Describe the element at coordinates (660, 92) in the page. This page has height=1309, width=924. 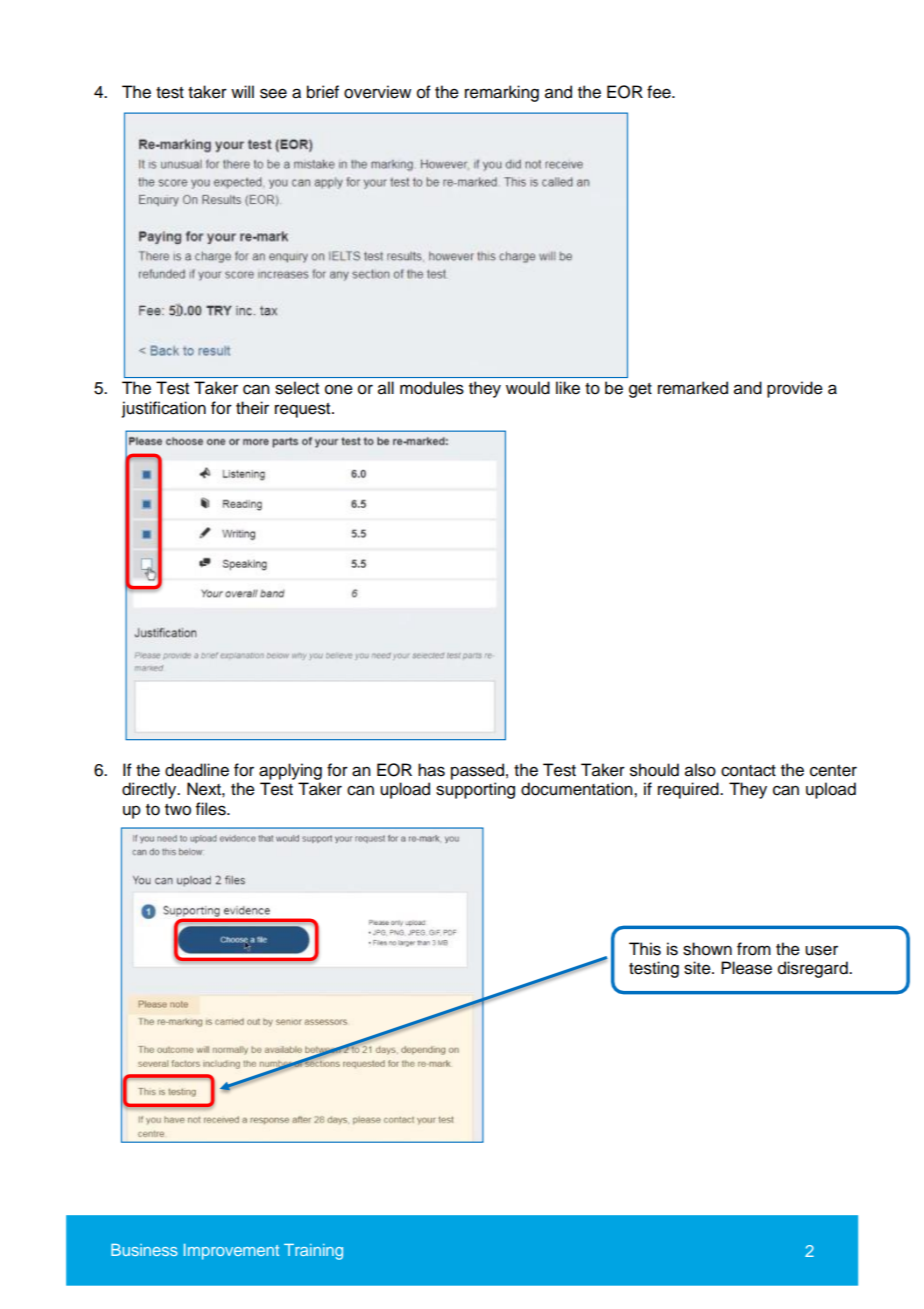
I see `fee` at that location.
